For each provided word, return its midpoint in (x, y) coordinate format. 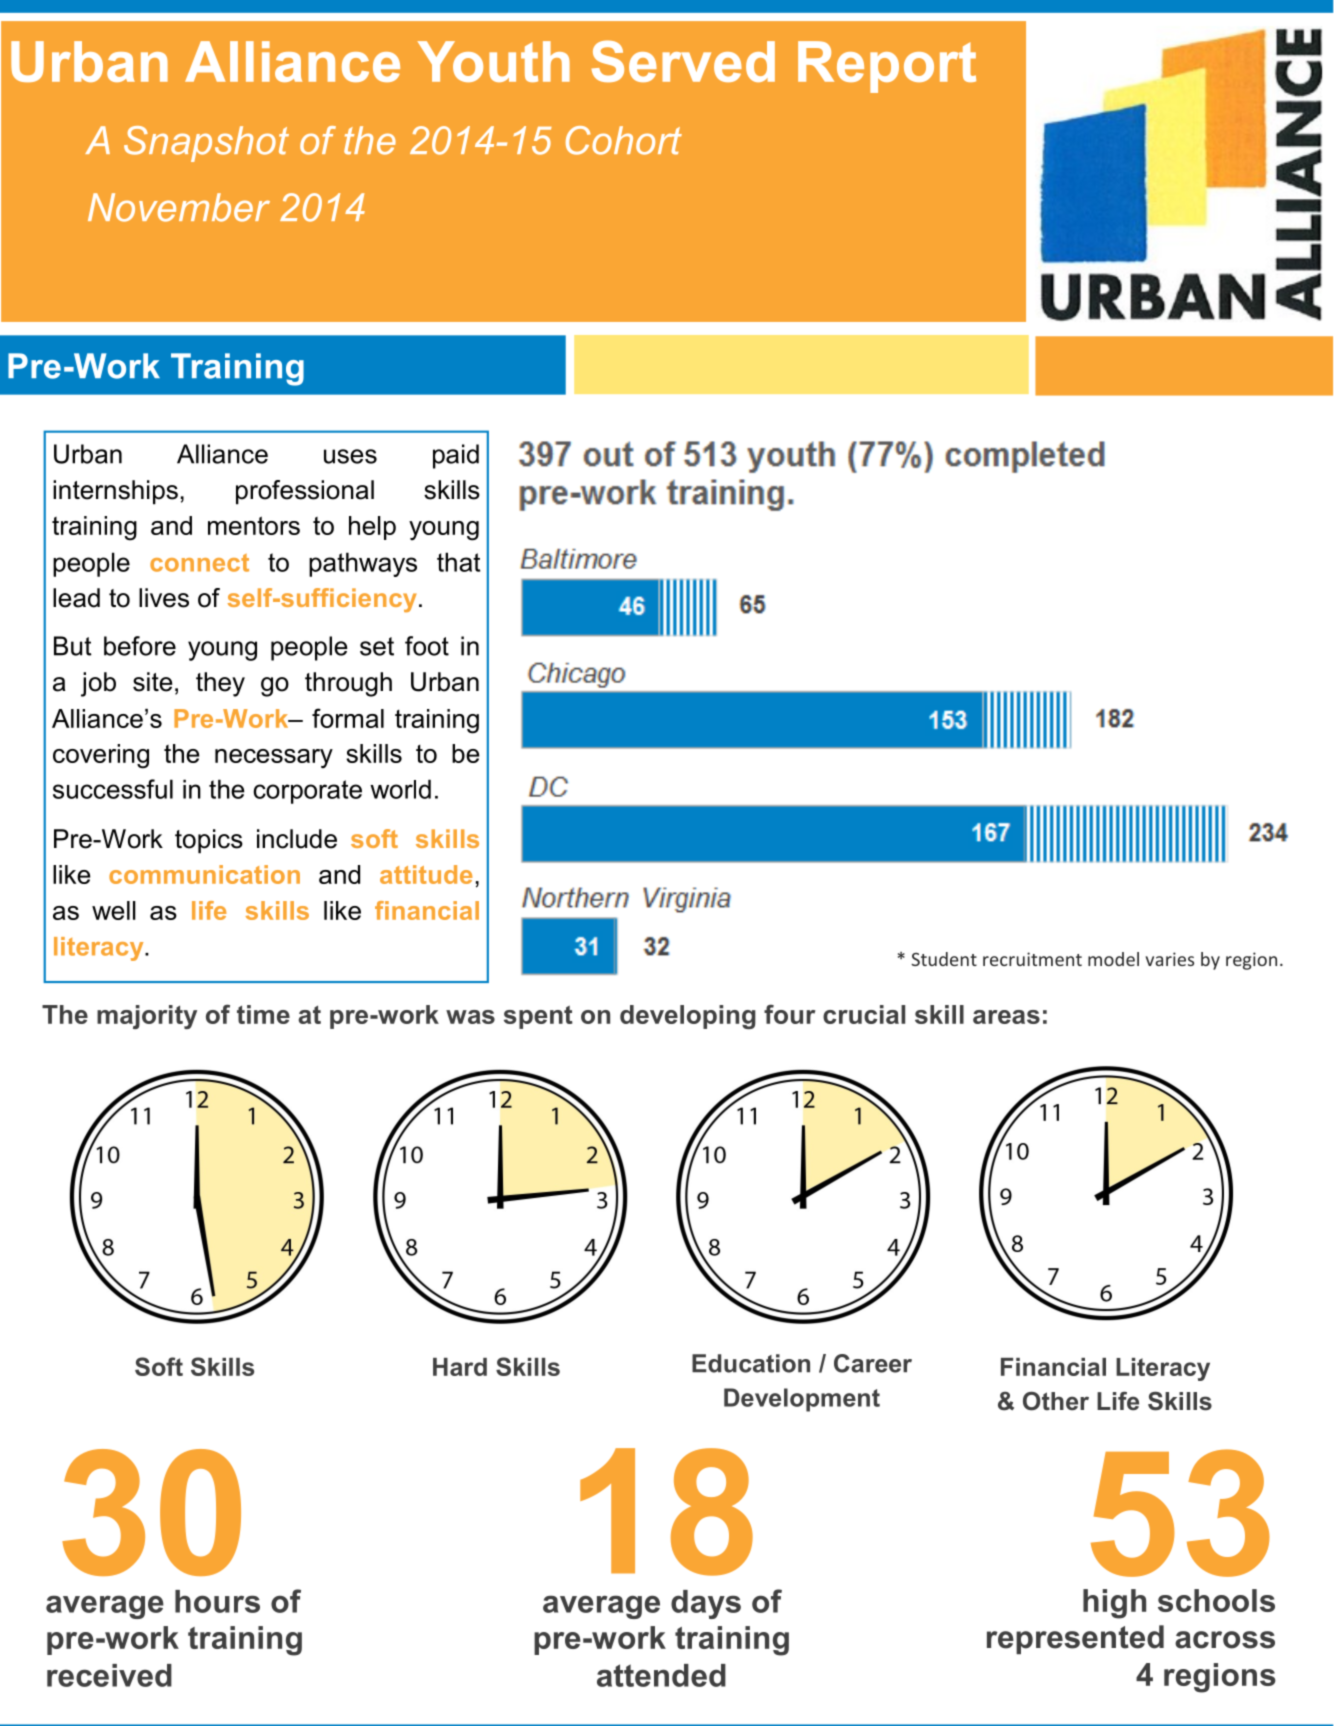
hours (217, 1601)
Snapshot (206, 144)
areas (1006, 1017)
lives (164, 598)
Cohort (624, 140)
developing (688, 1017)
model (1113, 959)
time (263, 1014)
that (458, 562)
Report (887, 67)
